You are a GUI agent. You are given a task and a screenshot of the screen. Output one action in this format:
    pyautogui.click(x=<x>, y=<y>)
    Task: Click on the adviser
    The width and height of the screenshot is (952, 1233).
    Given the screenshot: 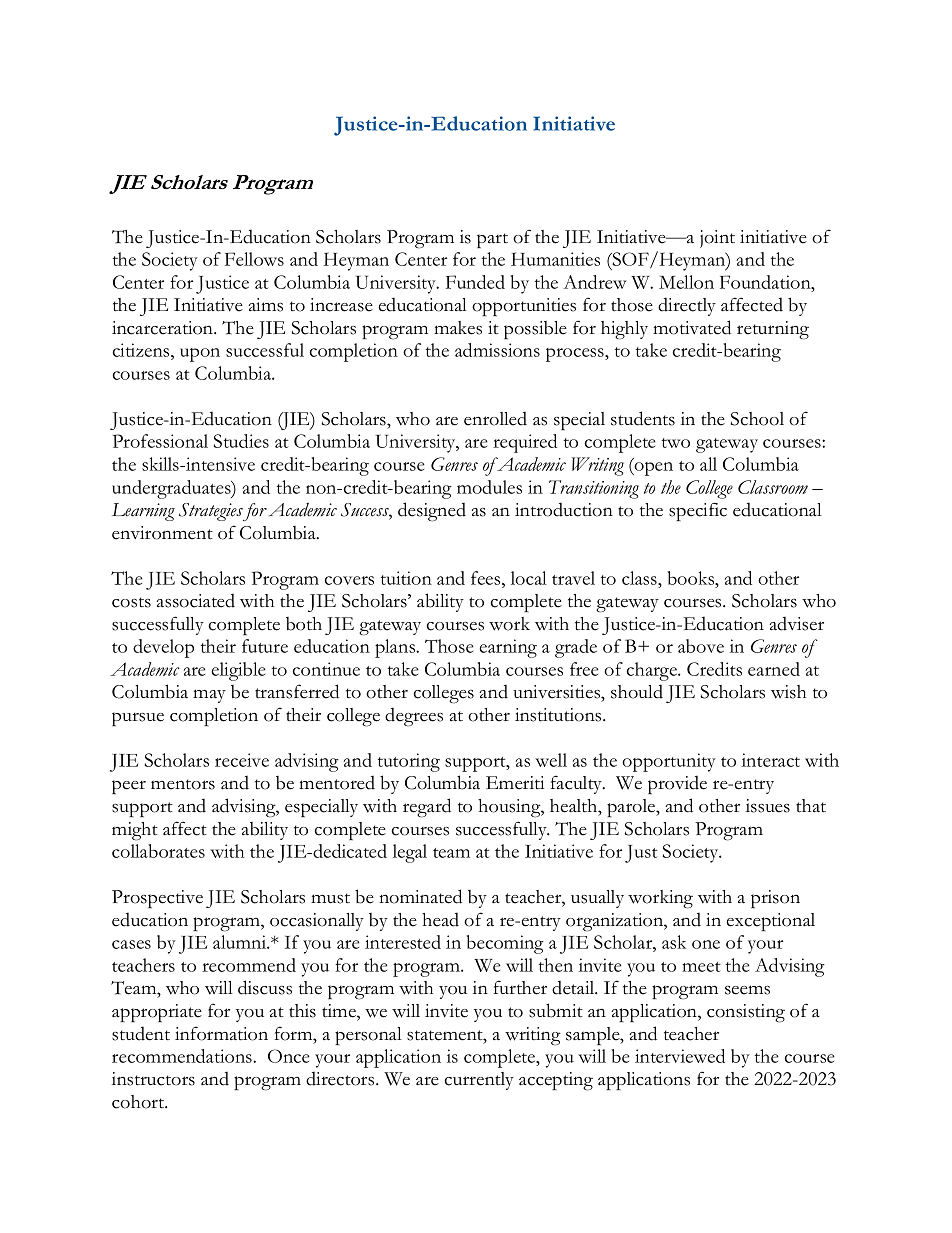 What is the action you would take?
    pyautogui.click(x=796, y=623)
